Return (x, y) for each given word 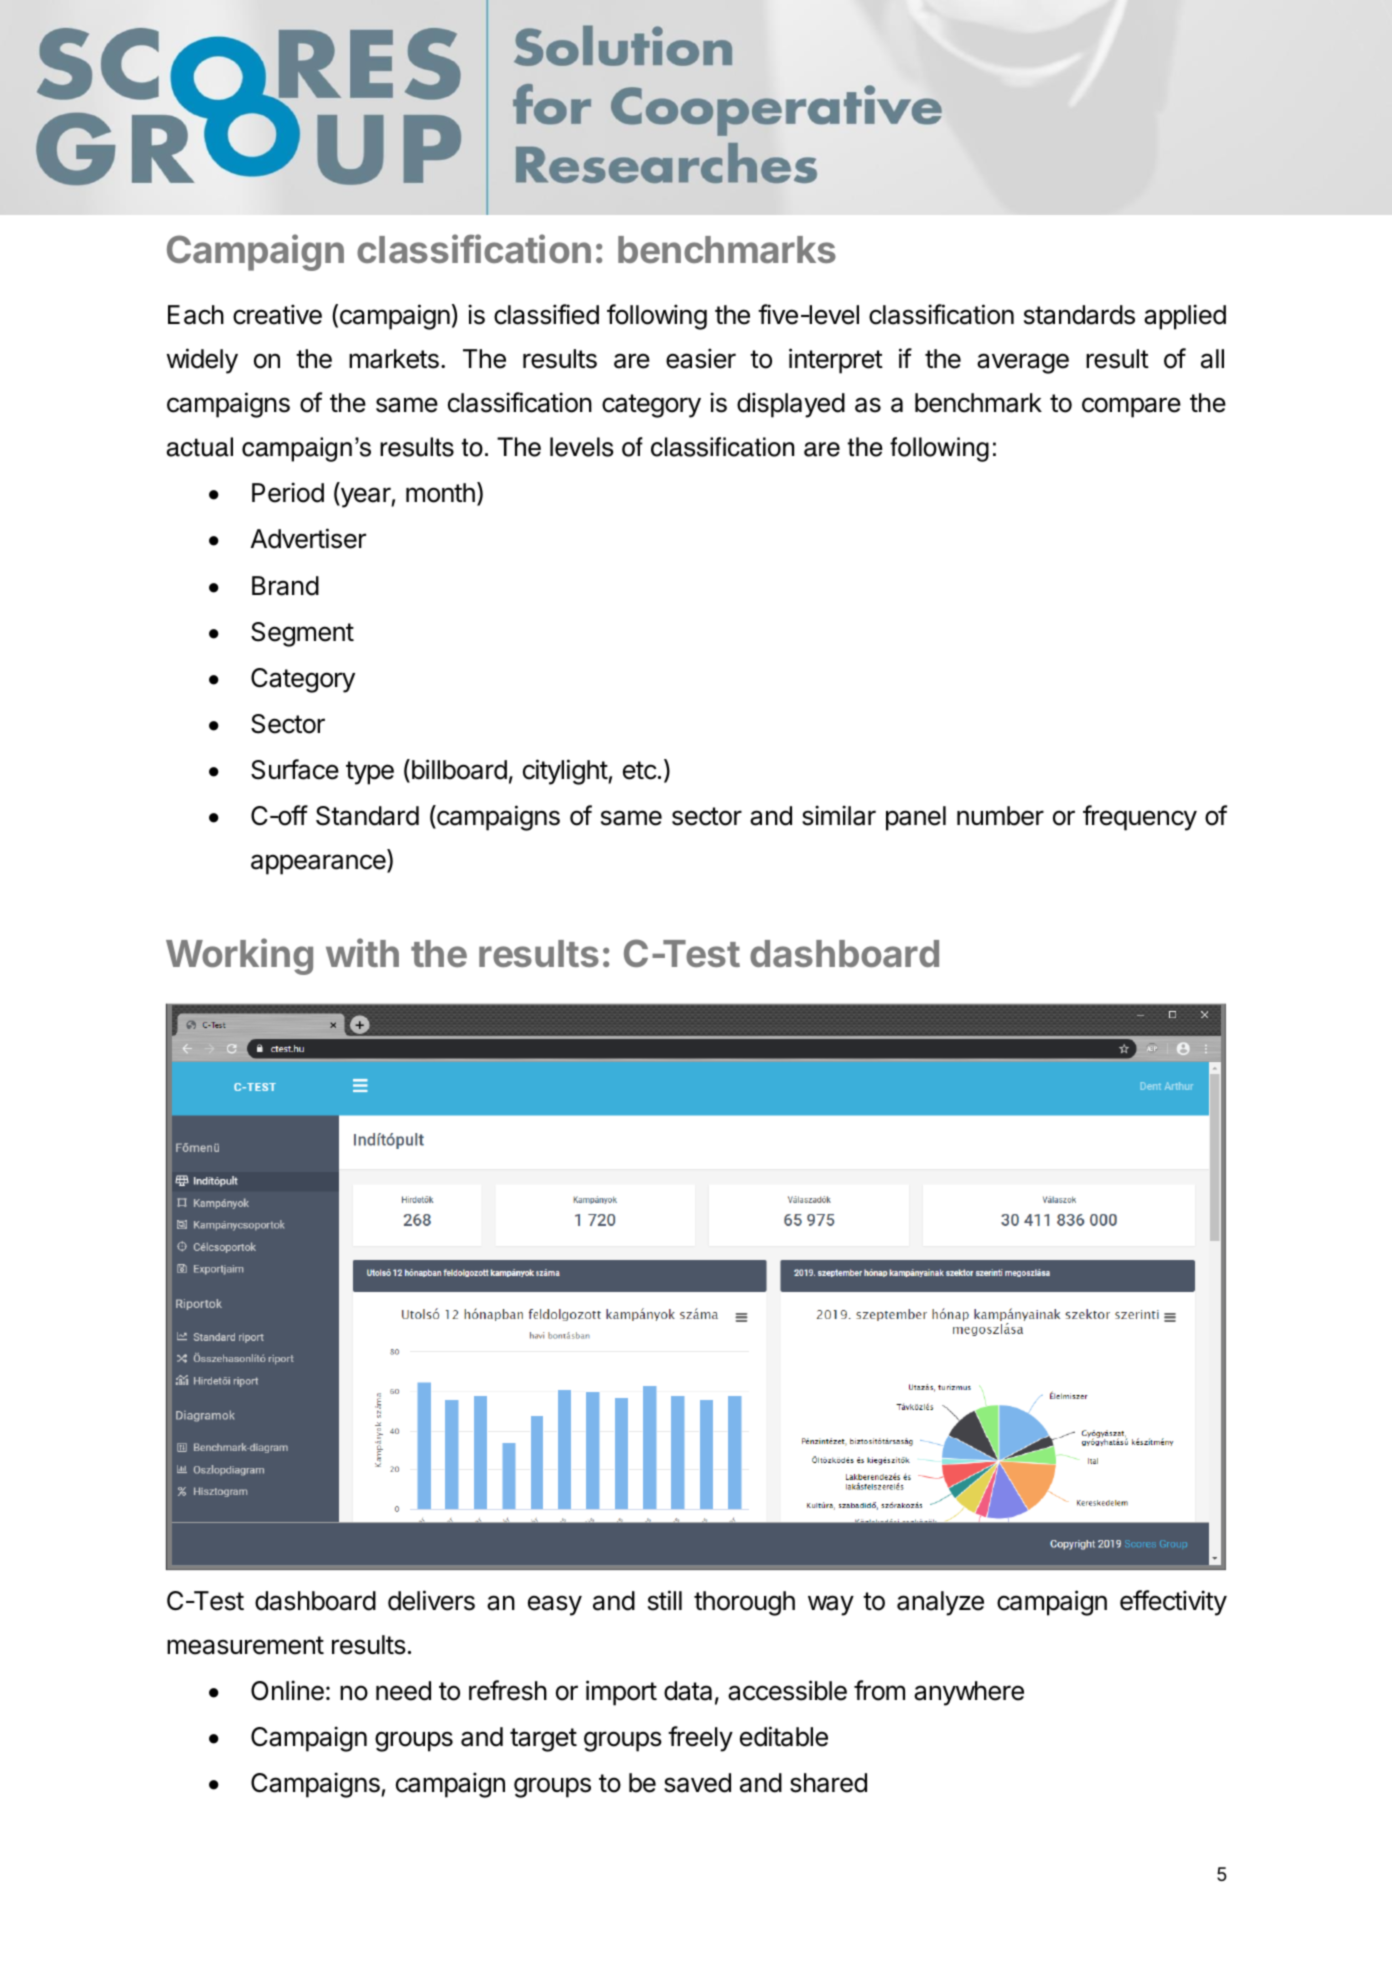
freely (700, 1739)
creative (277, 314)
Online (287, 1690)
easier (701, 358)
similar (839, 815)
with (362, 952)
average (1023, 363)
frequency (1140, 818)
